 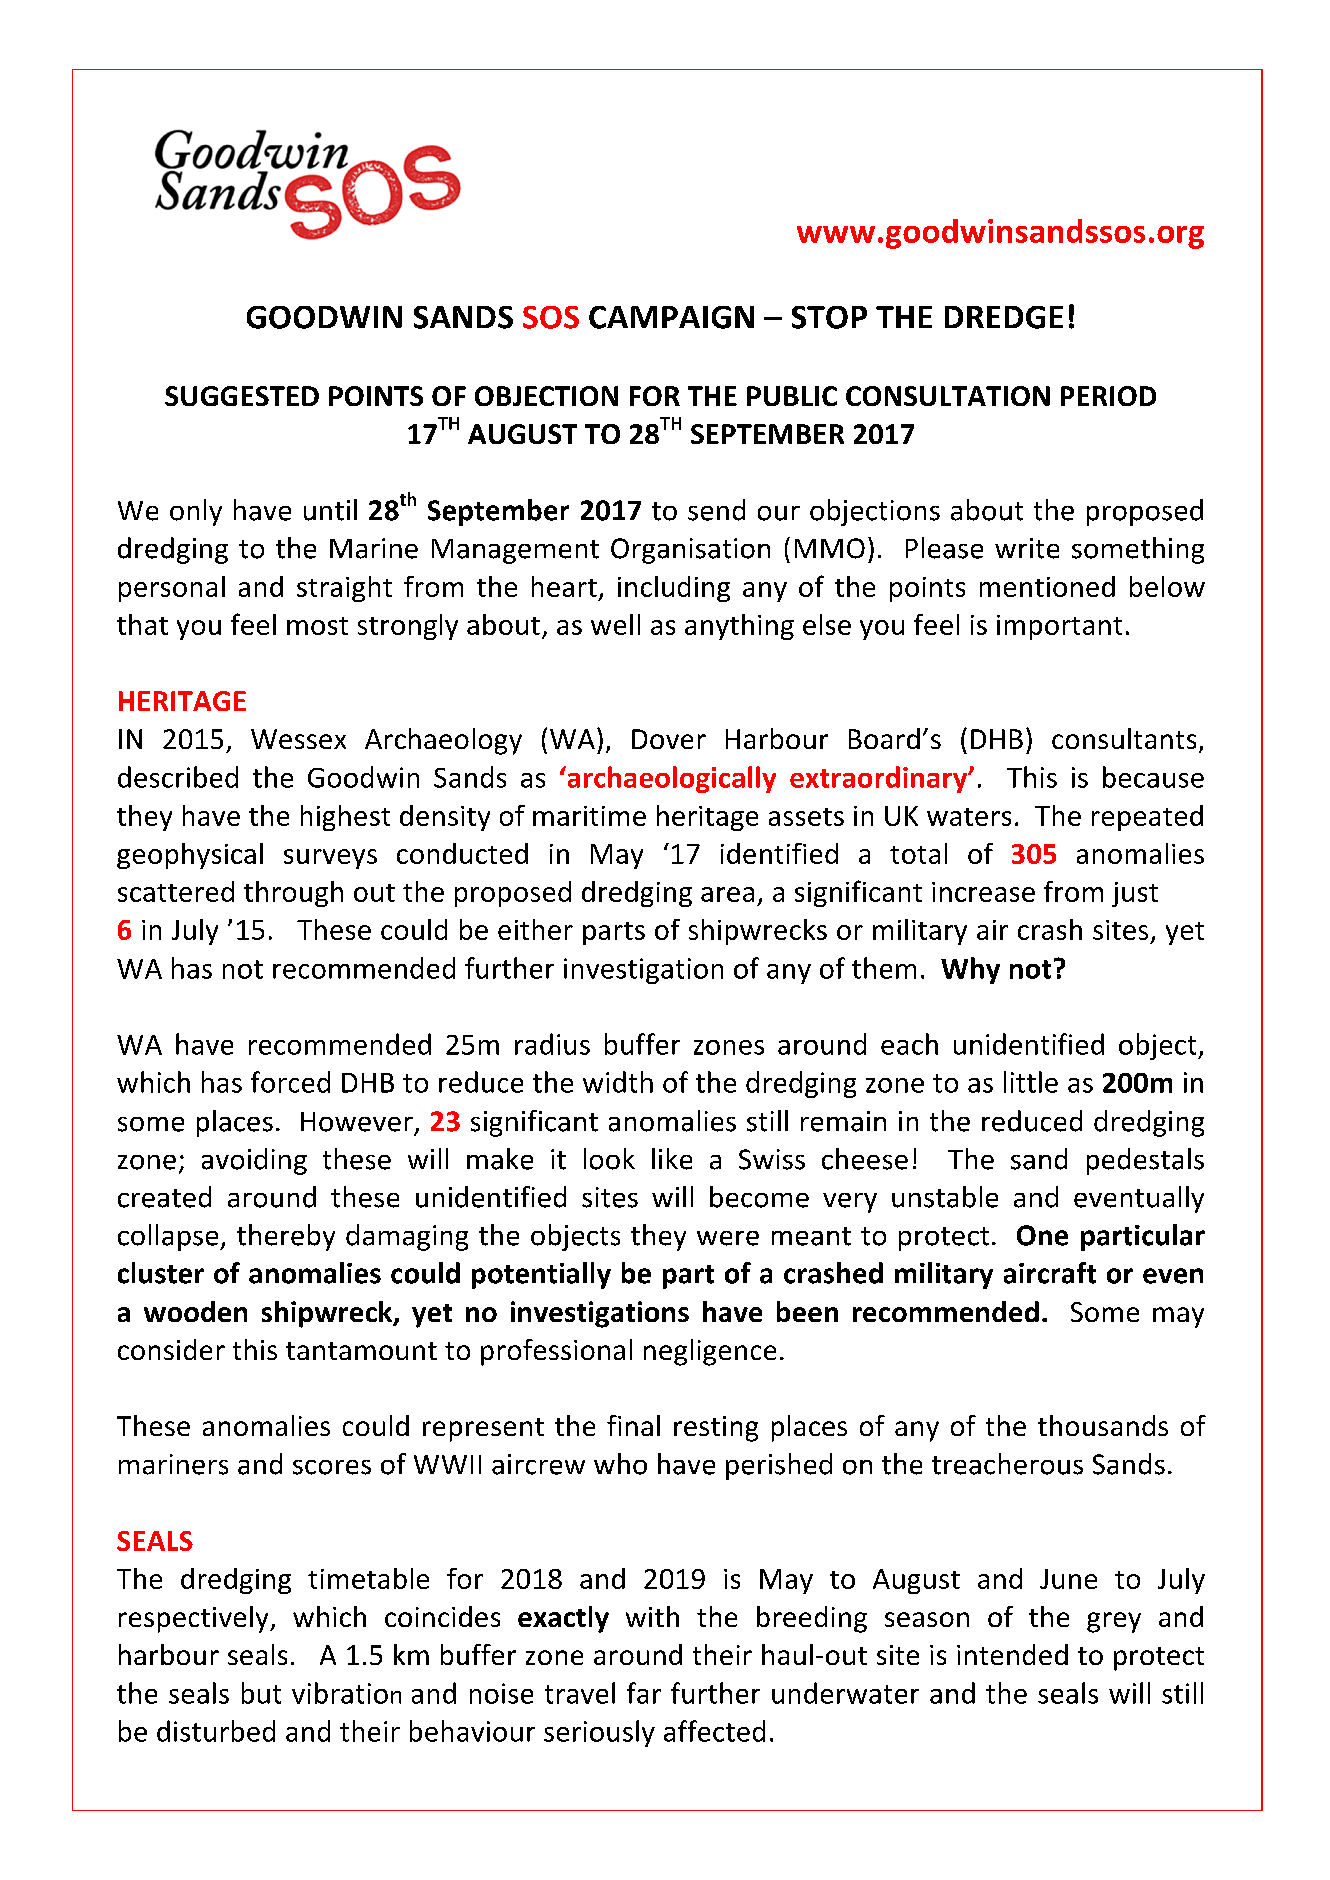 What do you see at coordinates (242, 396) in the document?
I see `SUGGESTED` at bounding box center [242, 396].
